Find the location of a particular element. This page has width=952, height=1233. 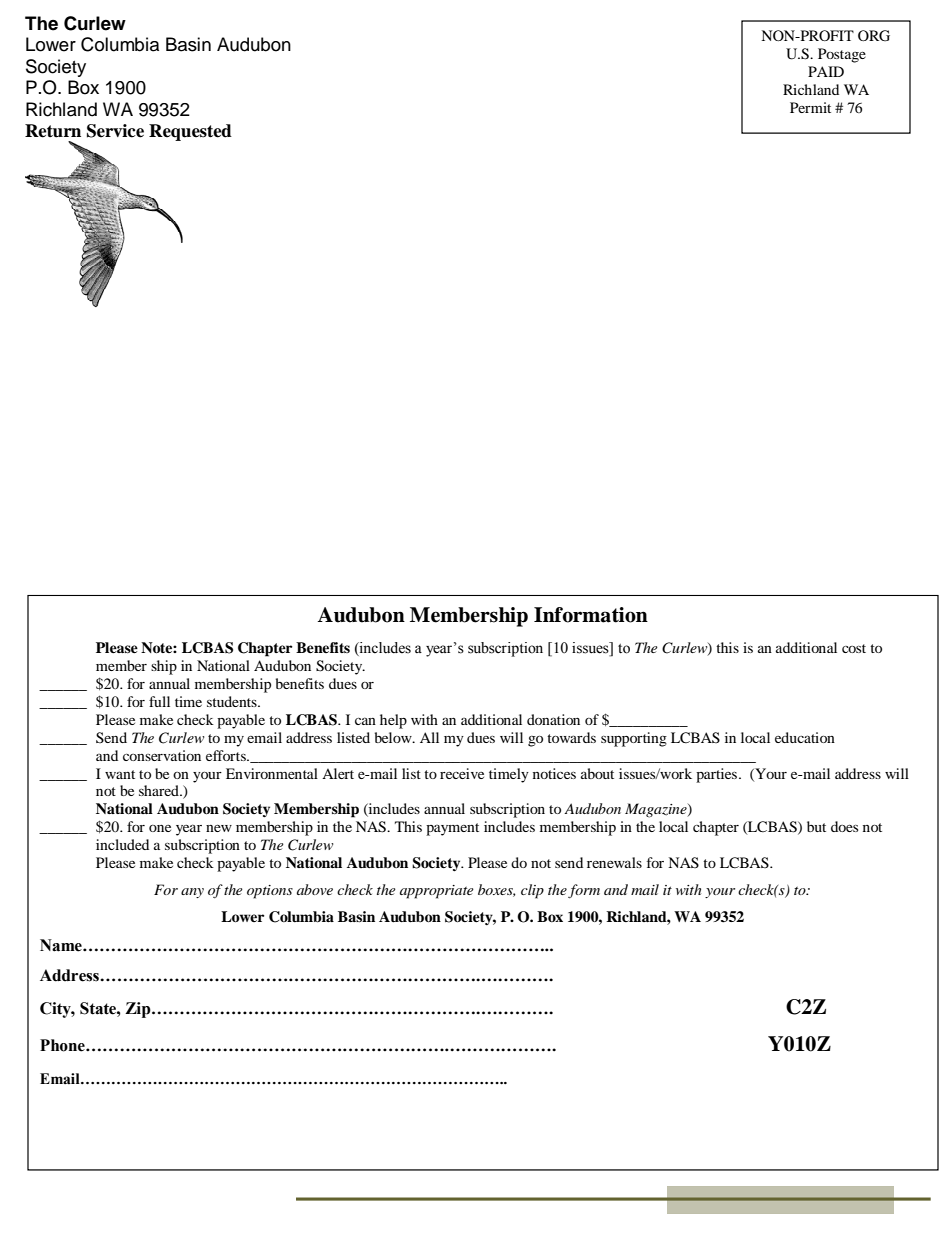

full is located at coordinates (159, 701).
